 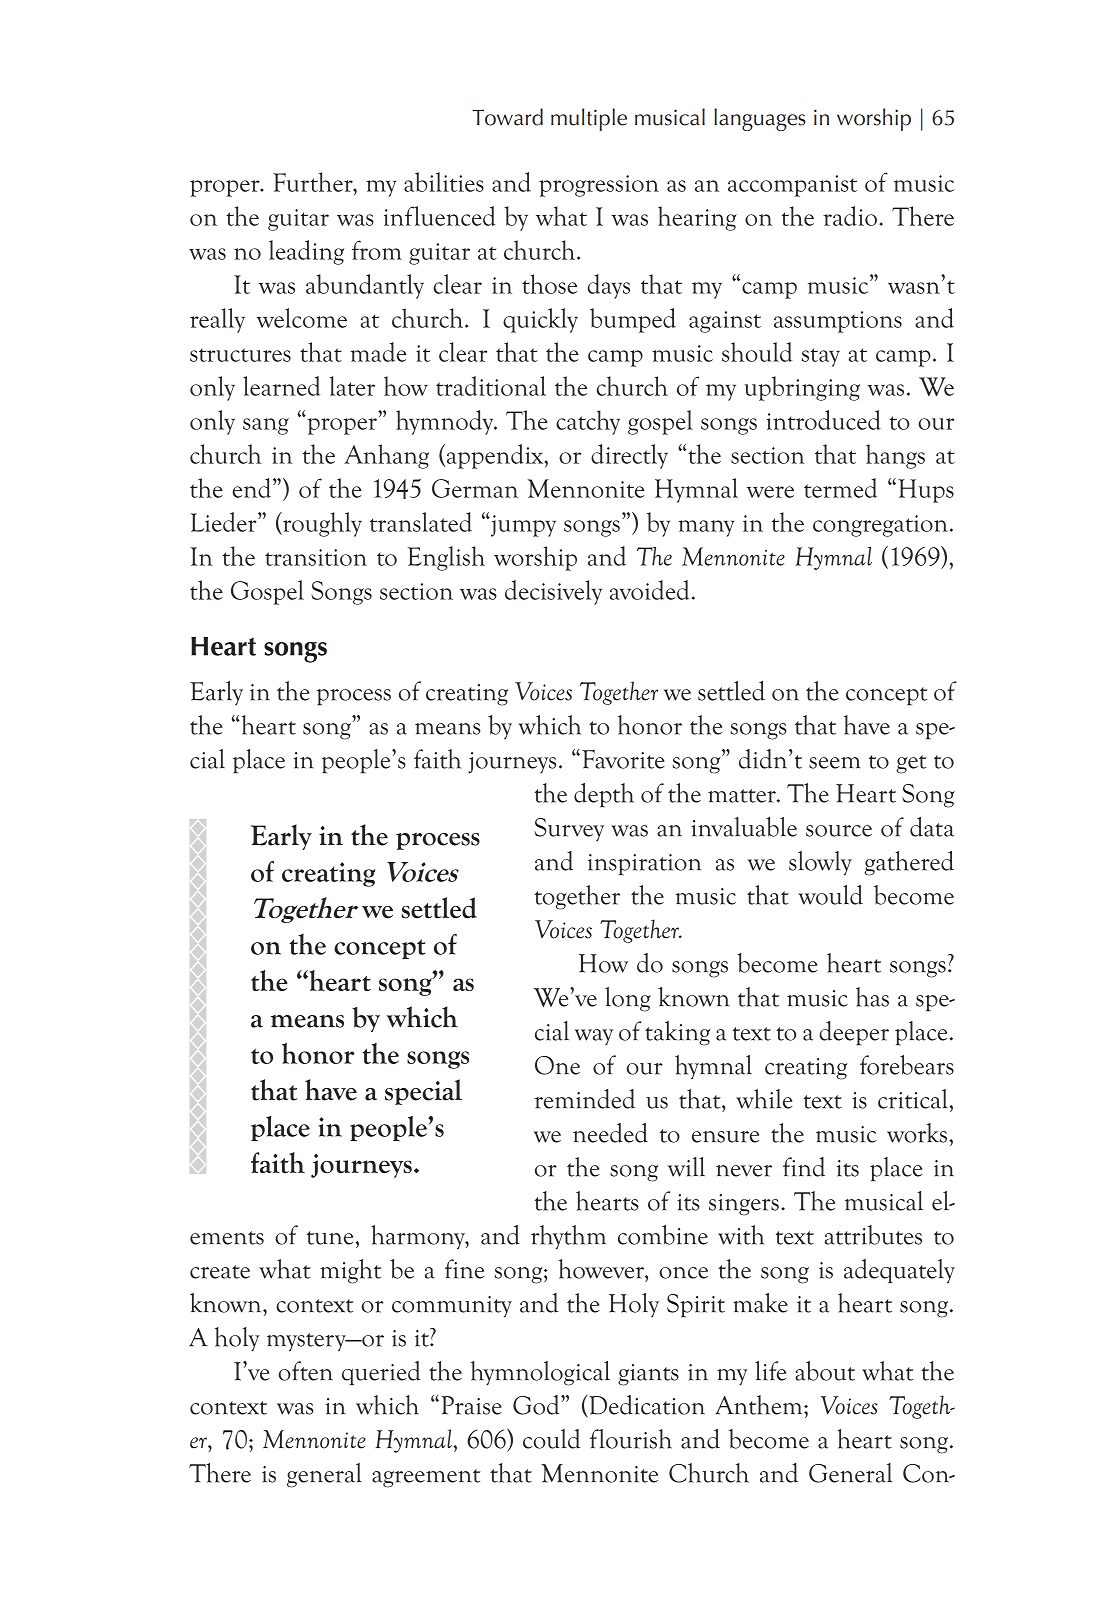 I want to click on could, so click(x=551, y=1439).
